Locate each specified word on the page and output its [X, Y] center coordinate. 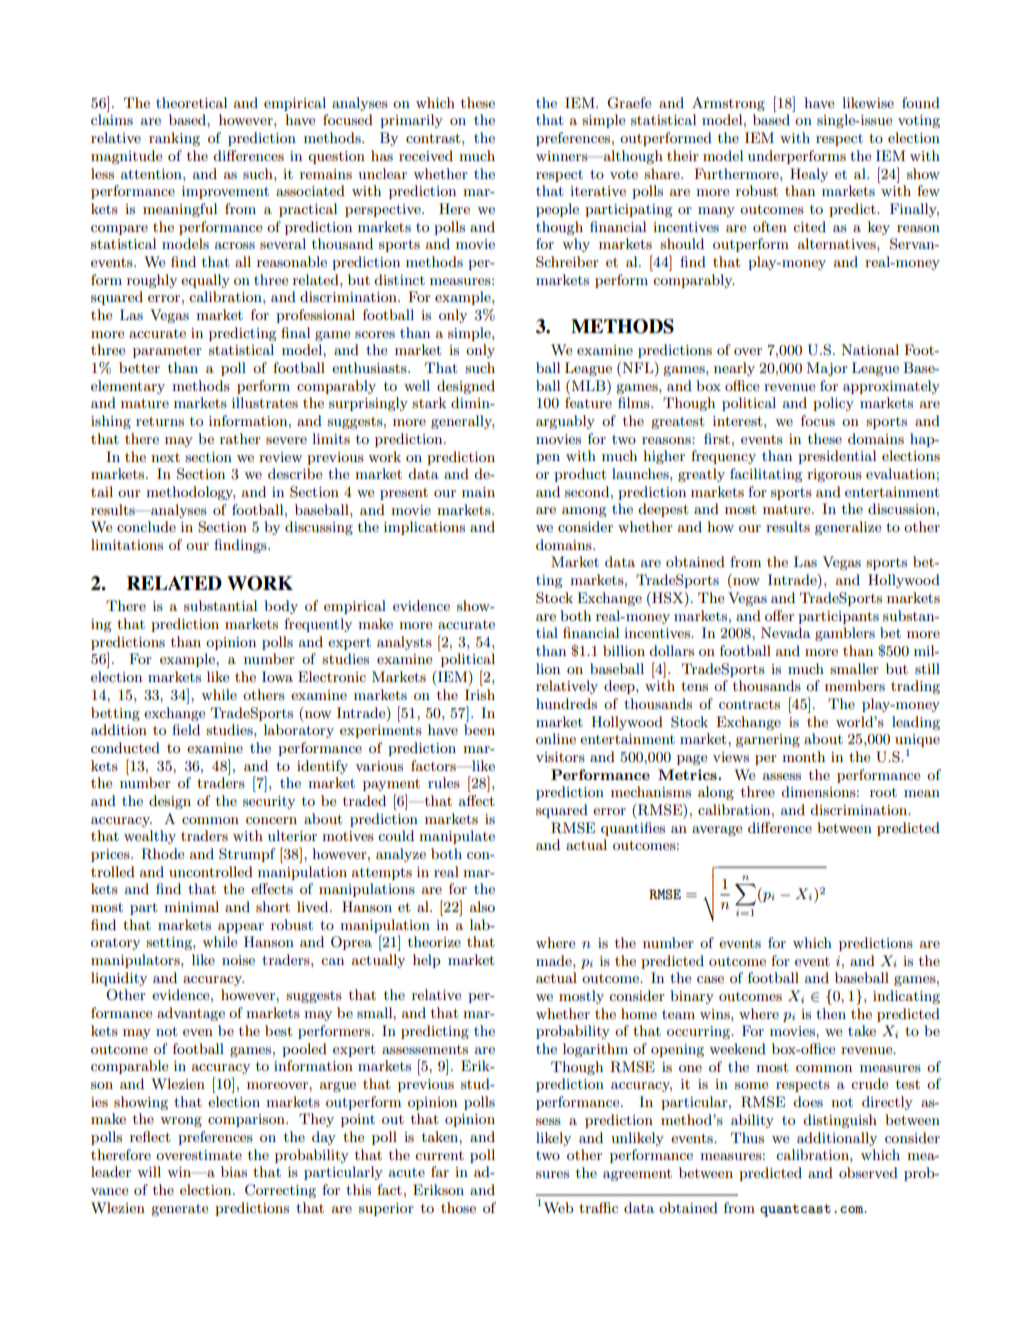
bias [234, 1171]
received [426, 155]
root [883, 792]
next [165, 457]
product [580, 475]
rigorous [834, 475]
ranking [174, 139]
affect [477, 800]
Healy [809, 175]
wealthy [150, 837]
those [458, 1207]
